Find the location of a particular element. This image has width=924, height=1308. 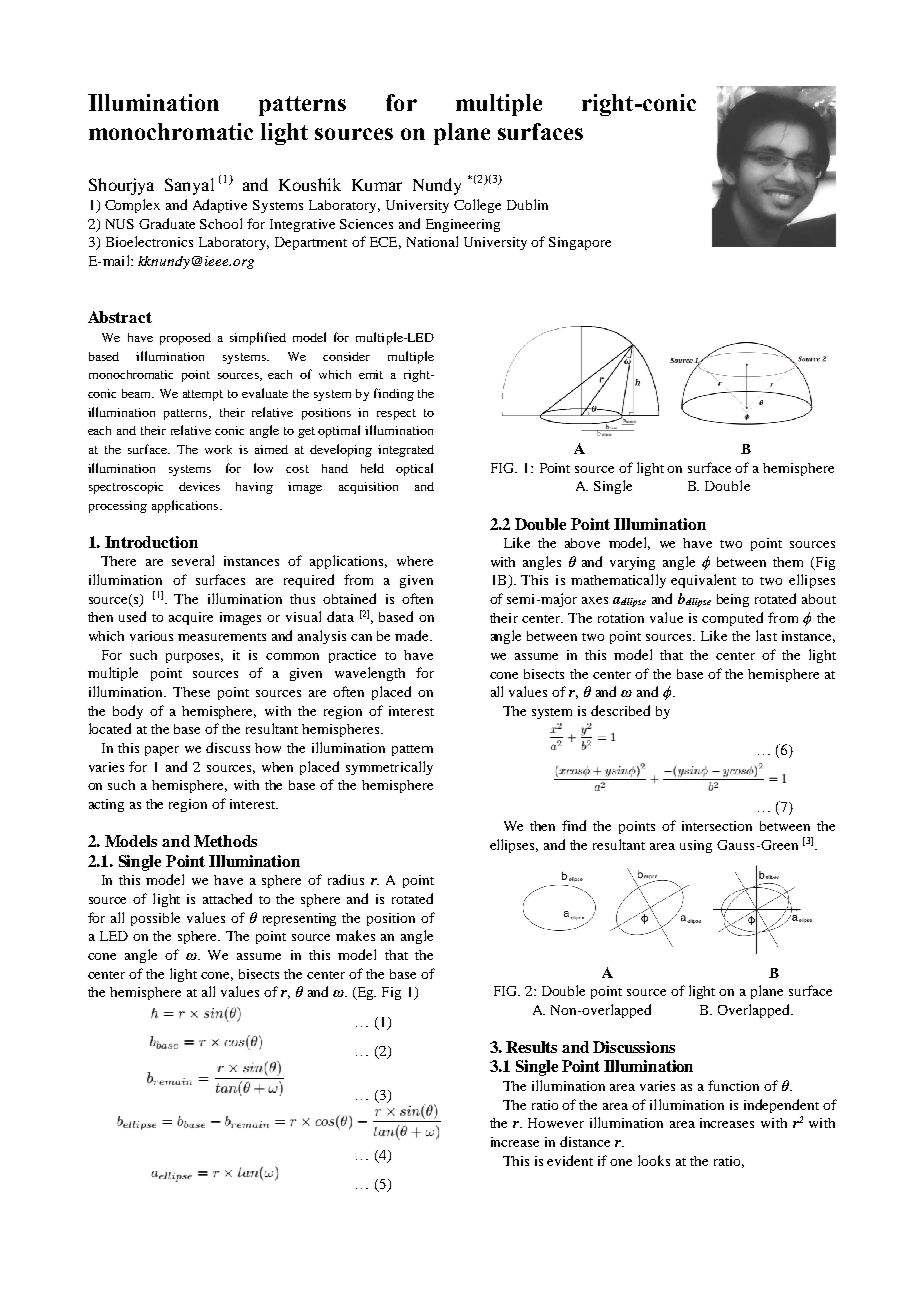

last is located at coordinates (766, 635).
